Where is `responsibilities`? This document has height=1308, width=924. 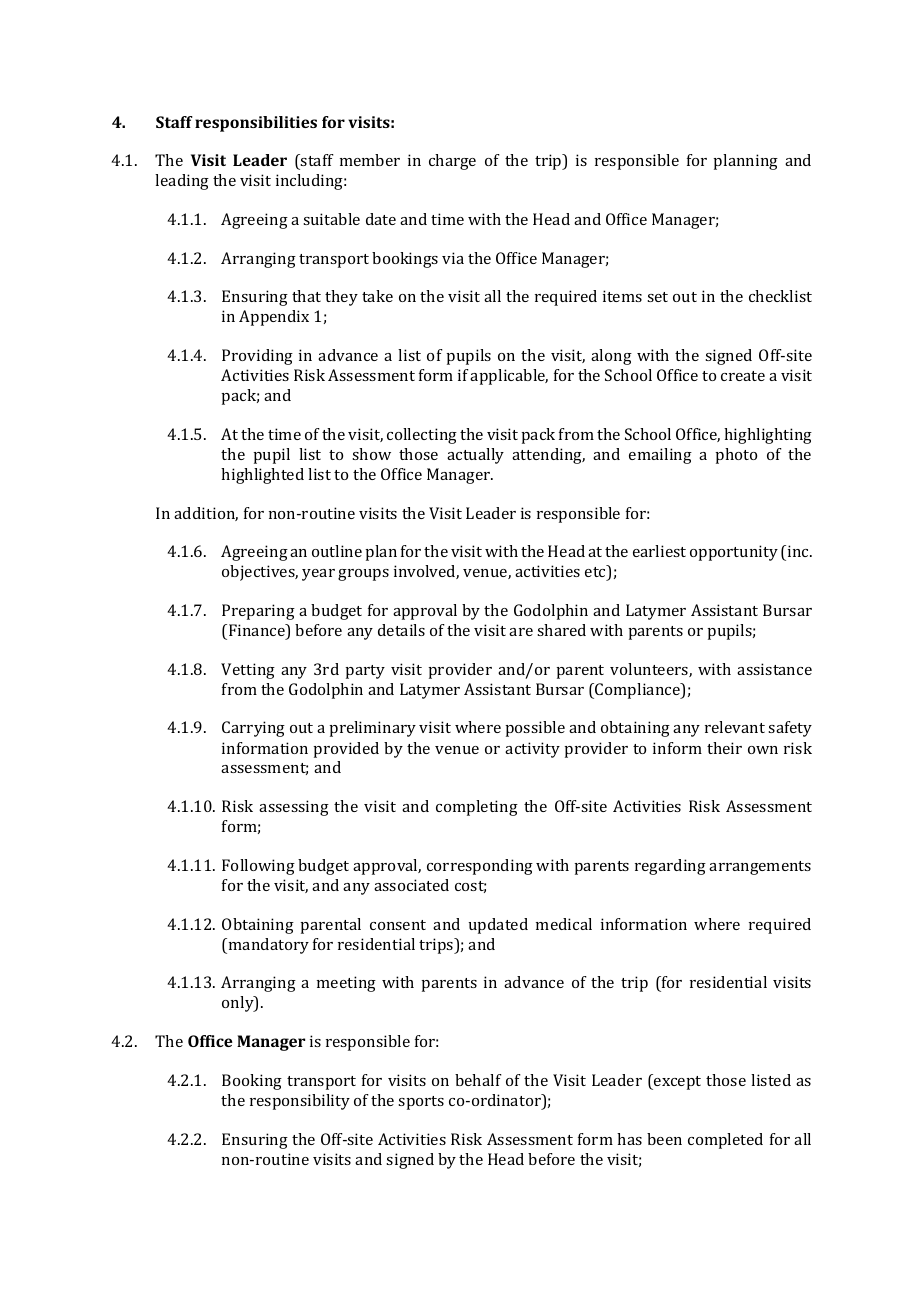
responsibilities is located at coordinates (256, 124).
